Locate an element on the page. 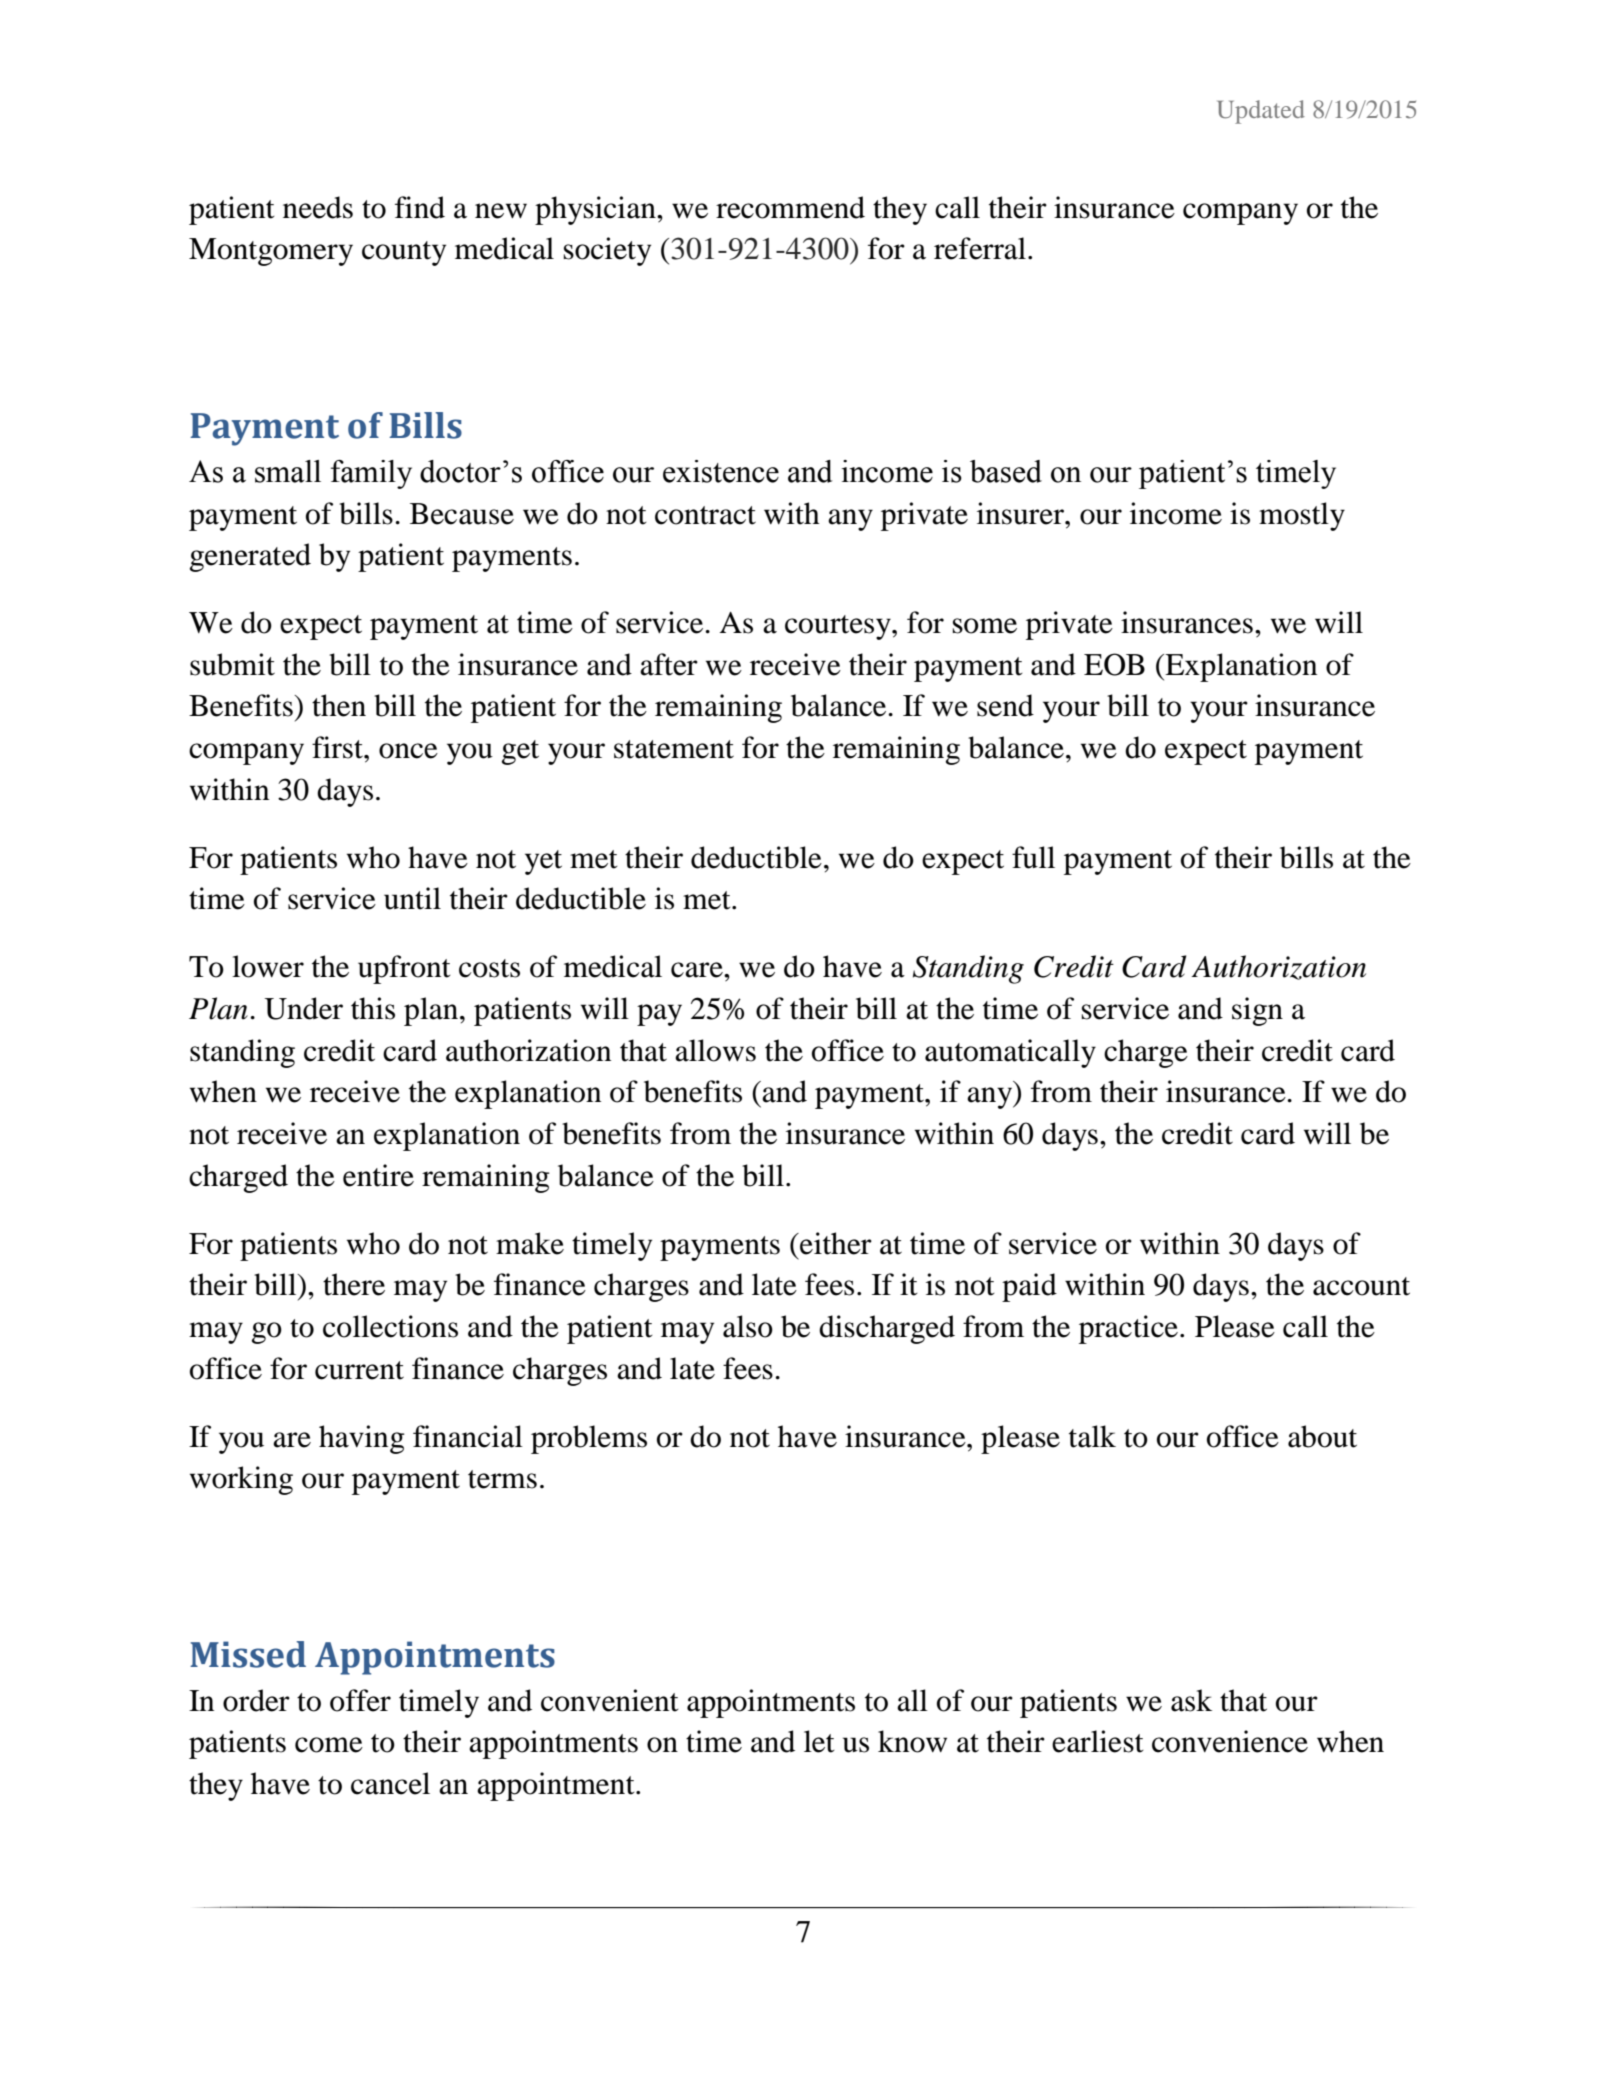  account is located at coordinates (1361, 1286).
